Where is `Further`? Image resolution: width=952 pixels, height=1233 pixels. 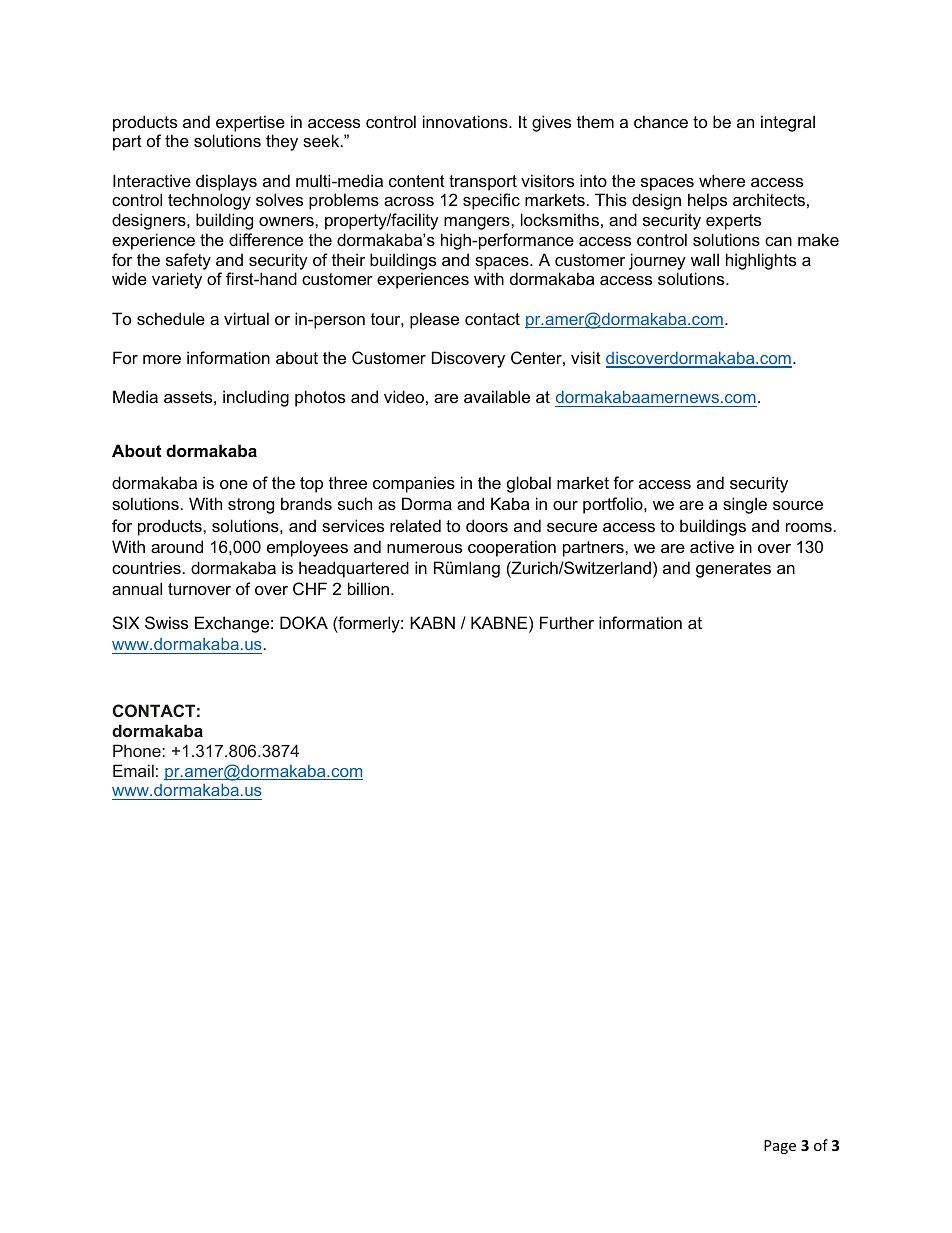 Further is located at coordinates (567, 622).
